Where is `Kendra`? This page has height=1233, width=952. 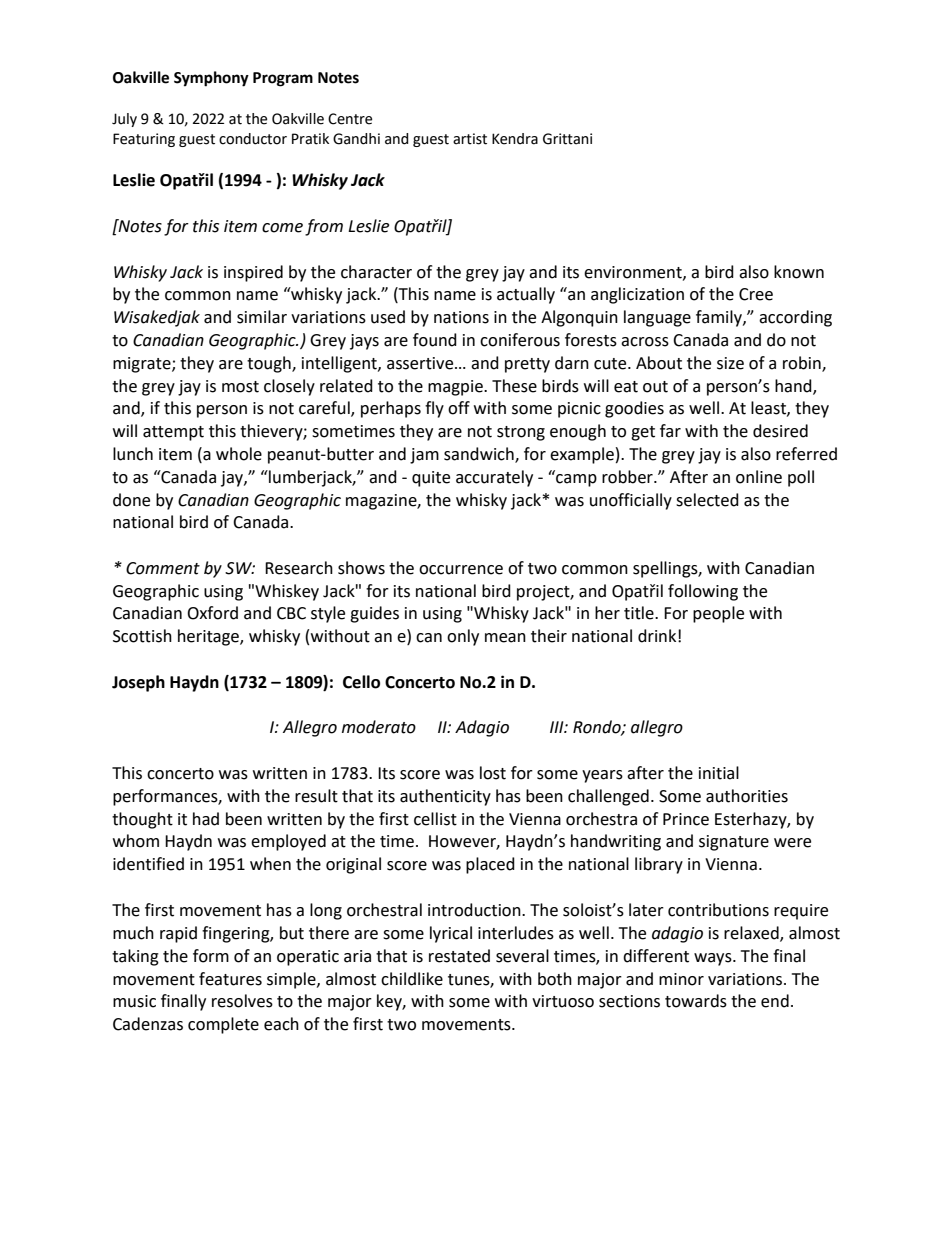 Kendra is located at coordinates (515, 139).
